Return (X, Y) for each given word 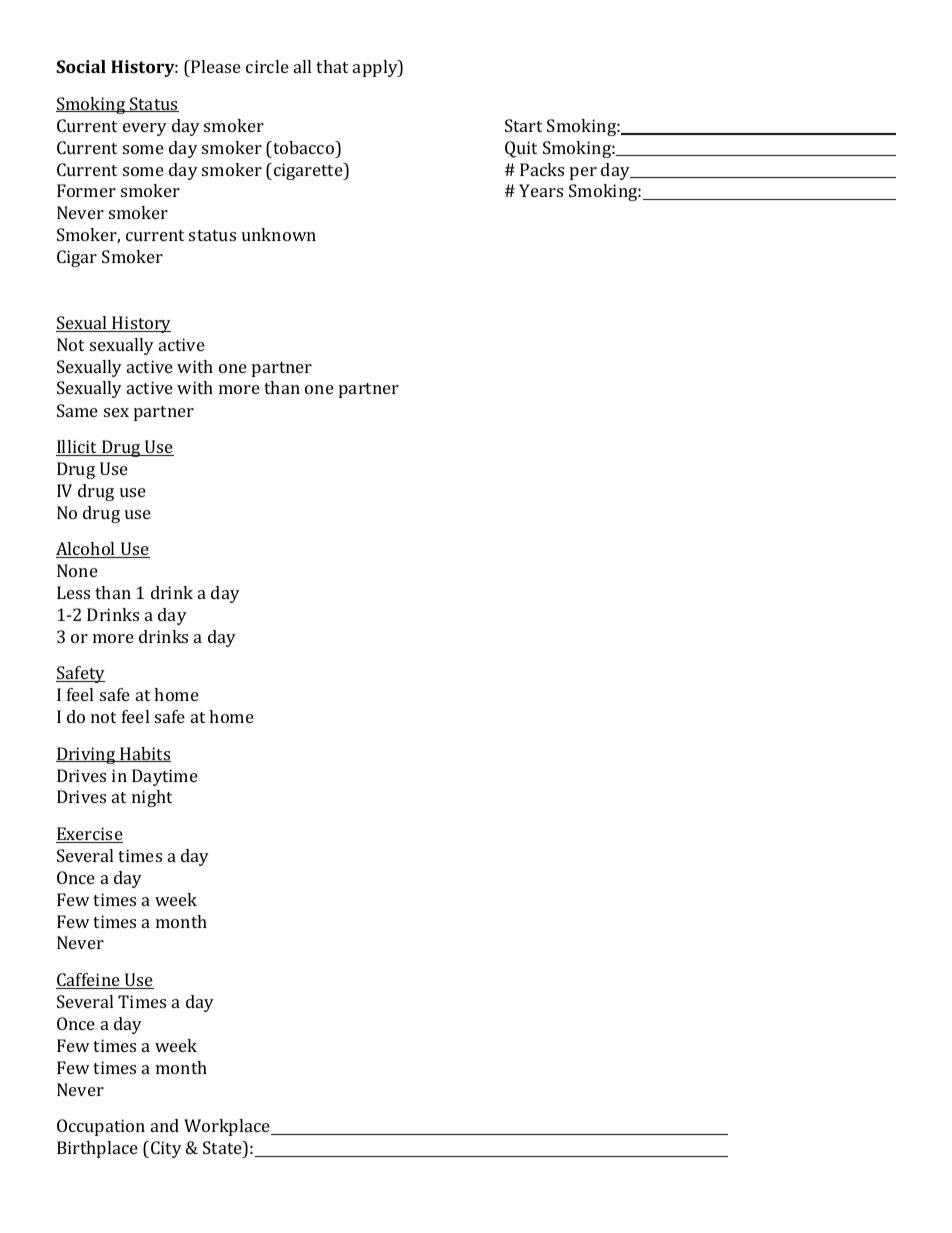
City (166, 1149)
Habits (144, 754)
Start (523, 125)
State (223, 1147)
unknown (279, 234)
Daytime (165, 777)
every (145, 129)
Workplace (228, 1127)
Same (77, 410)
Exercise (89, 835)
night (152, 798)
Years (541, 190)
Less (73, 592)
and (165, 1125)
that (332, 66)
